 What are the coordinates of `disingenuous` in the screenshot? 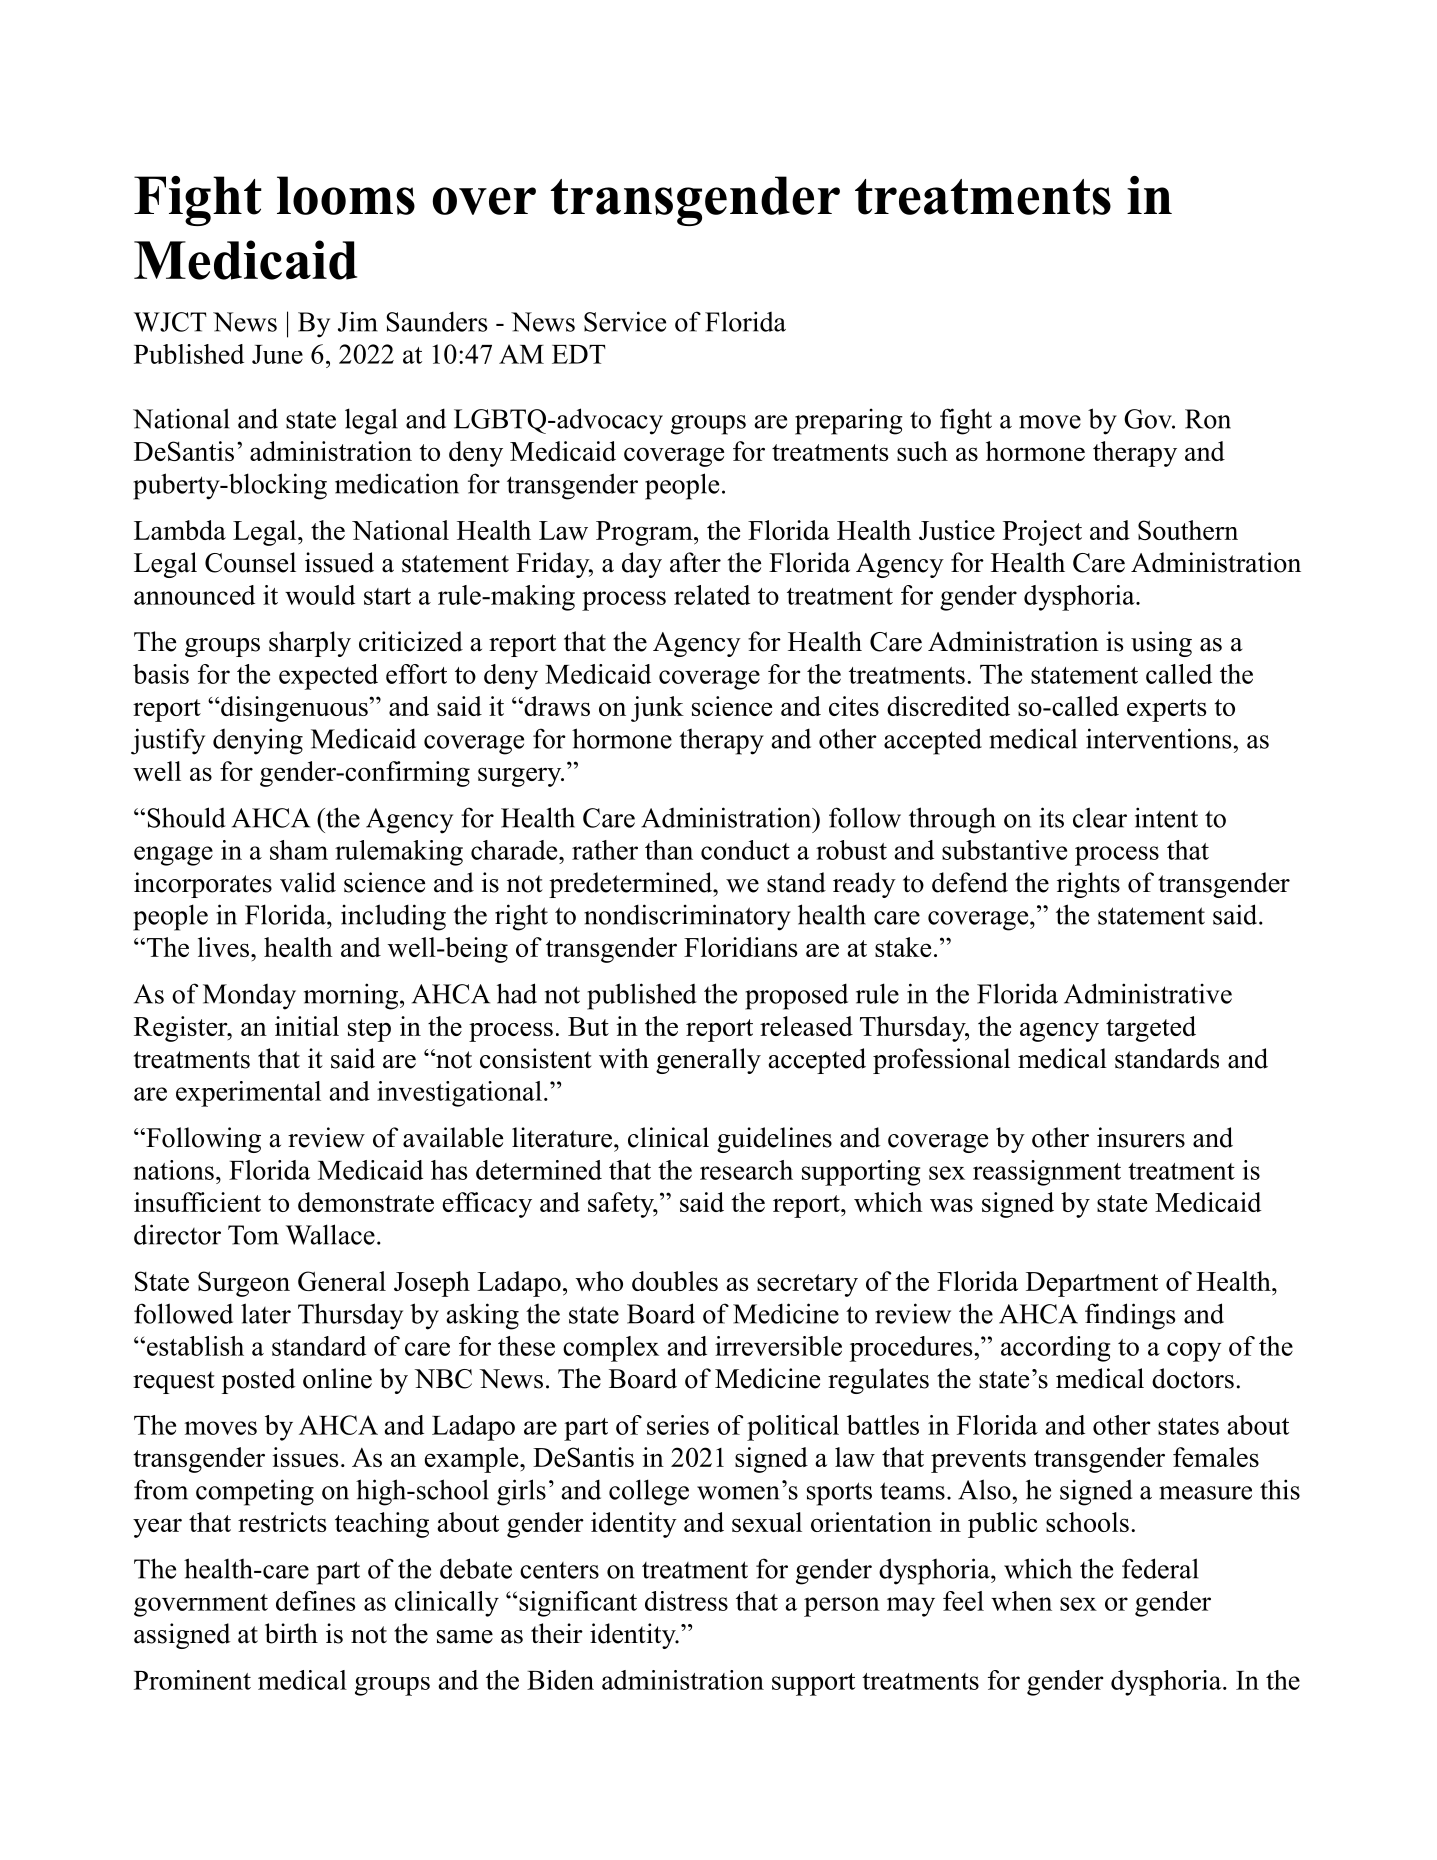 It's located at (294, 709).
